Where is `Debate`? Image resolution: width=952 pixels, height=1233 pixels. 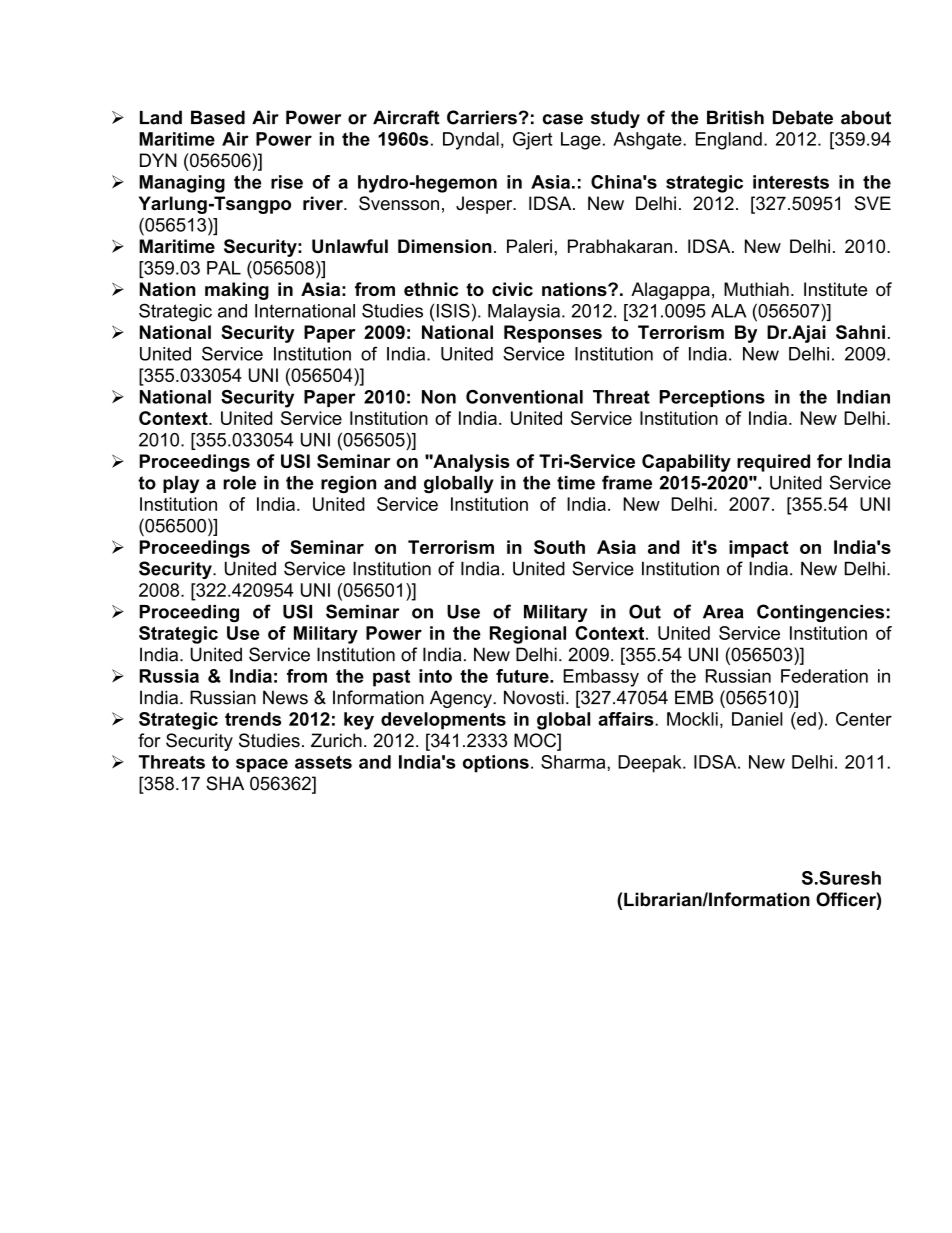
Debate is located at coordinates (803, 117).
